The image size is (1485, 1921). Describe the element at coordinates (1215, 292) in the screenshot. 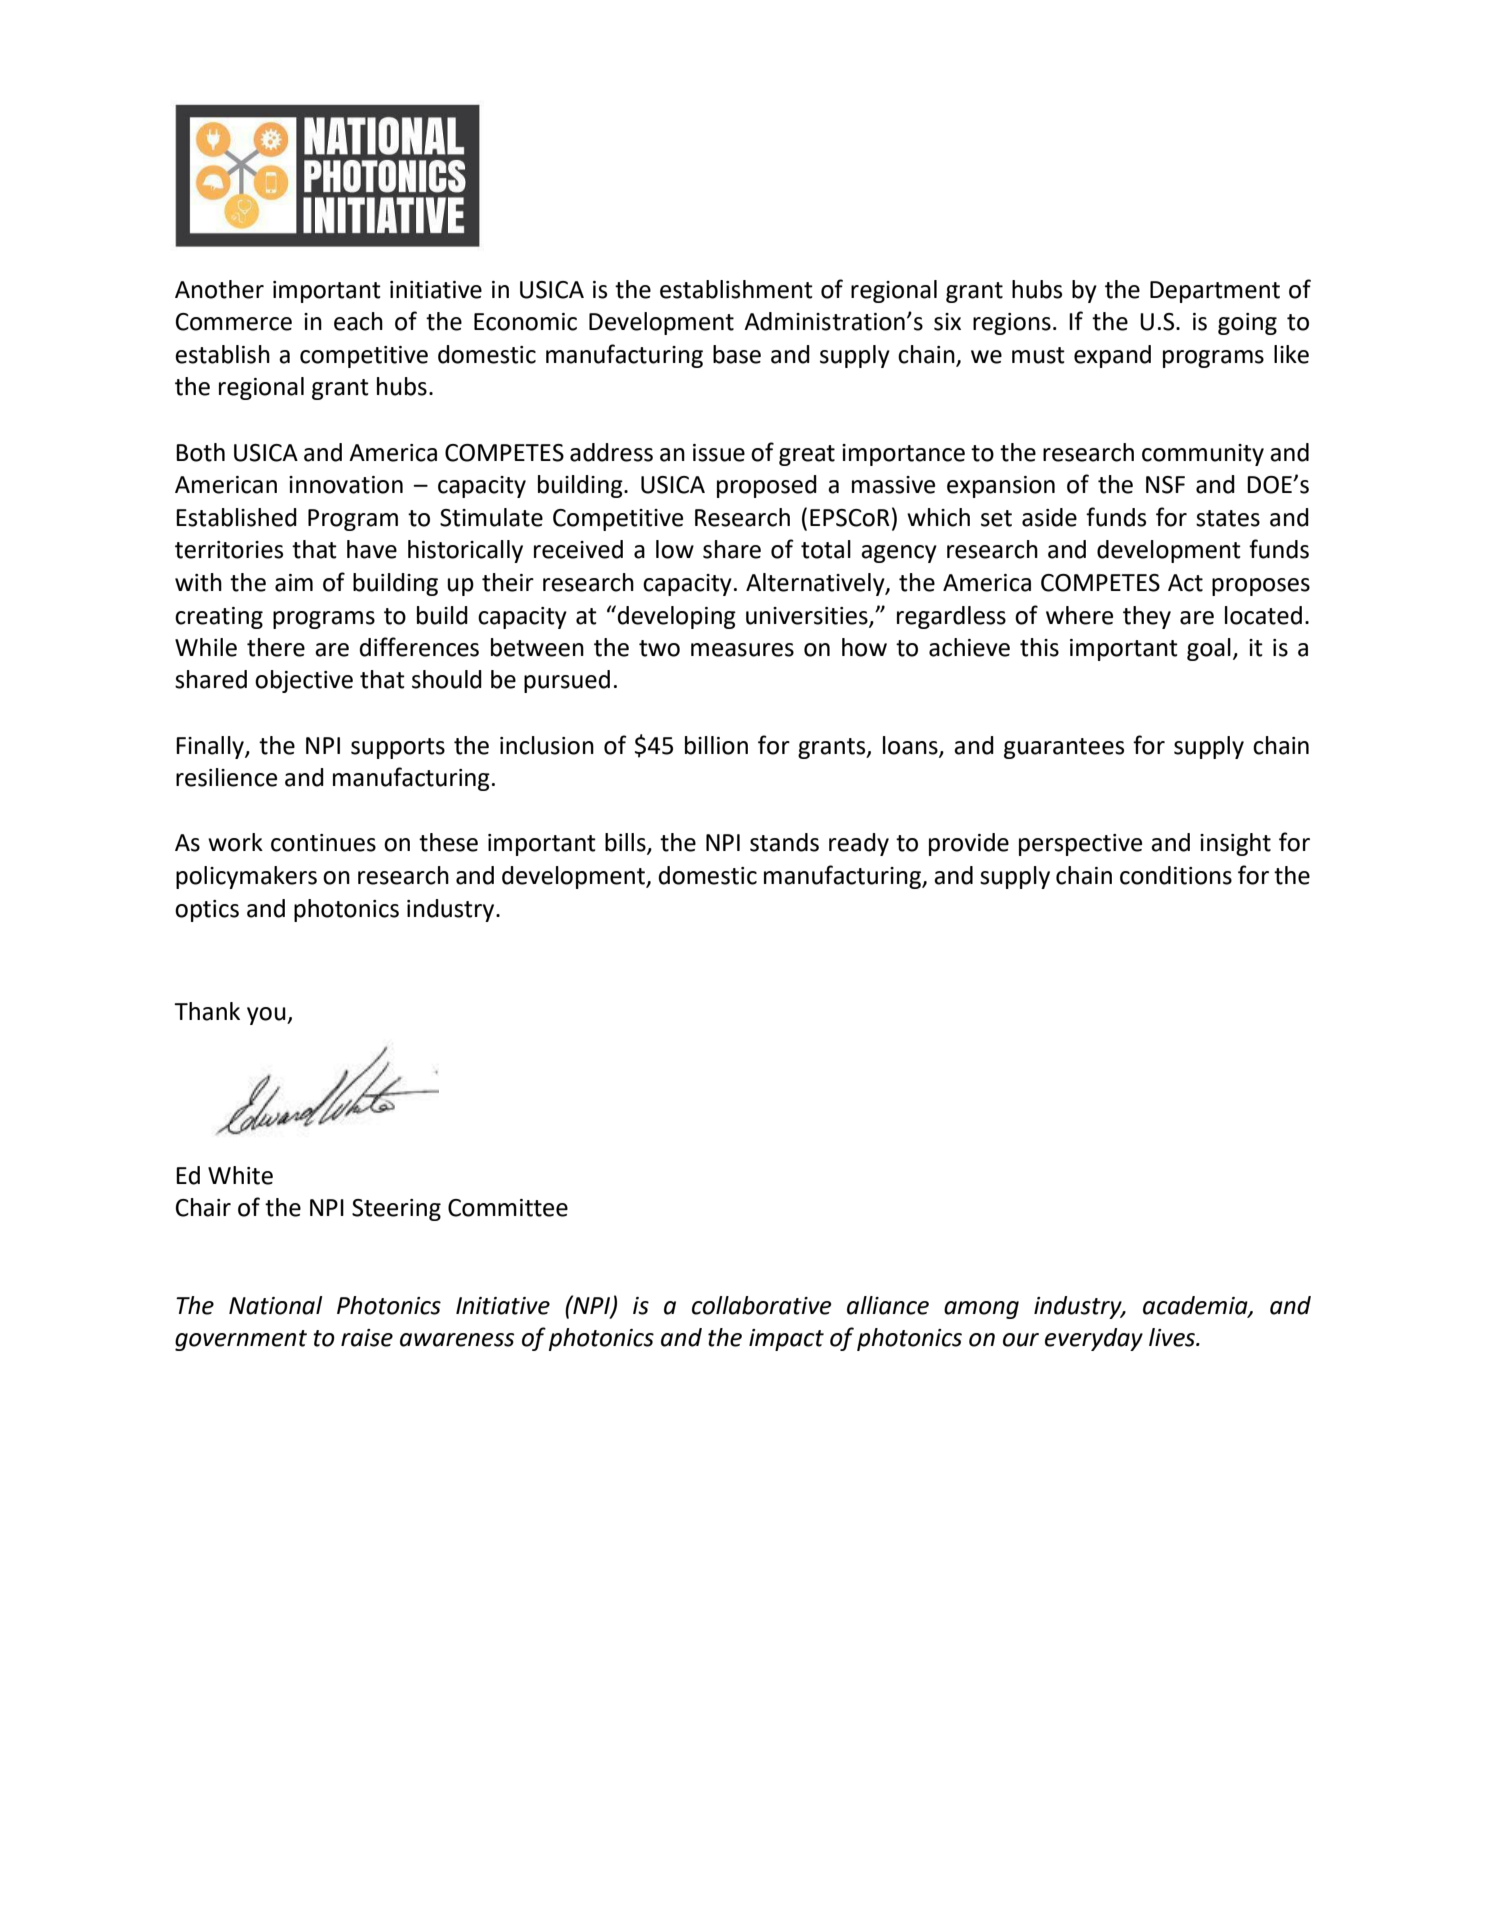

I see `Department` at that location.
